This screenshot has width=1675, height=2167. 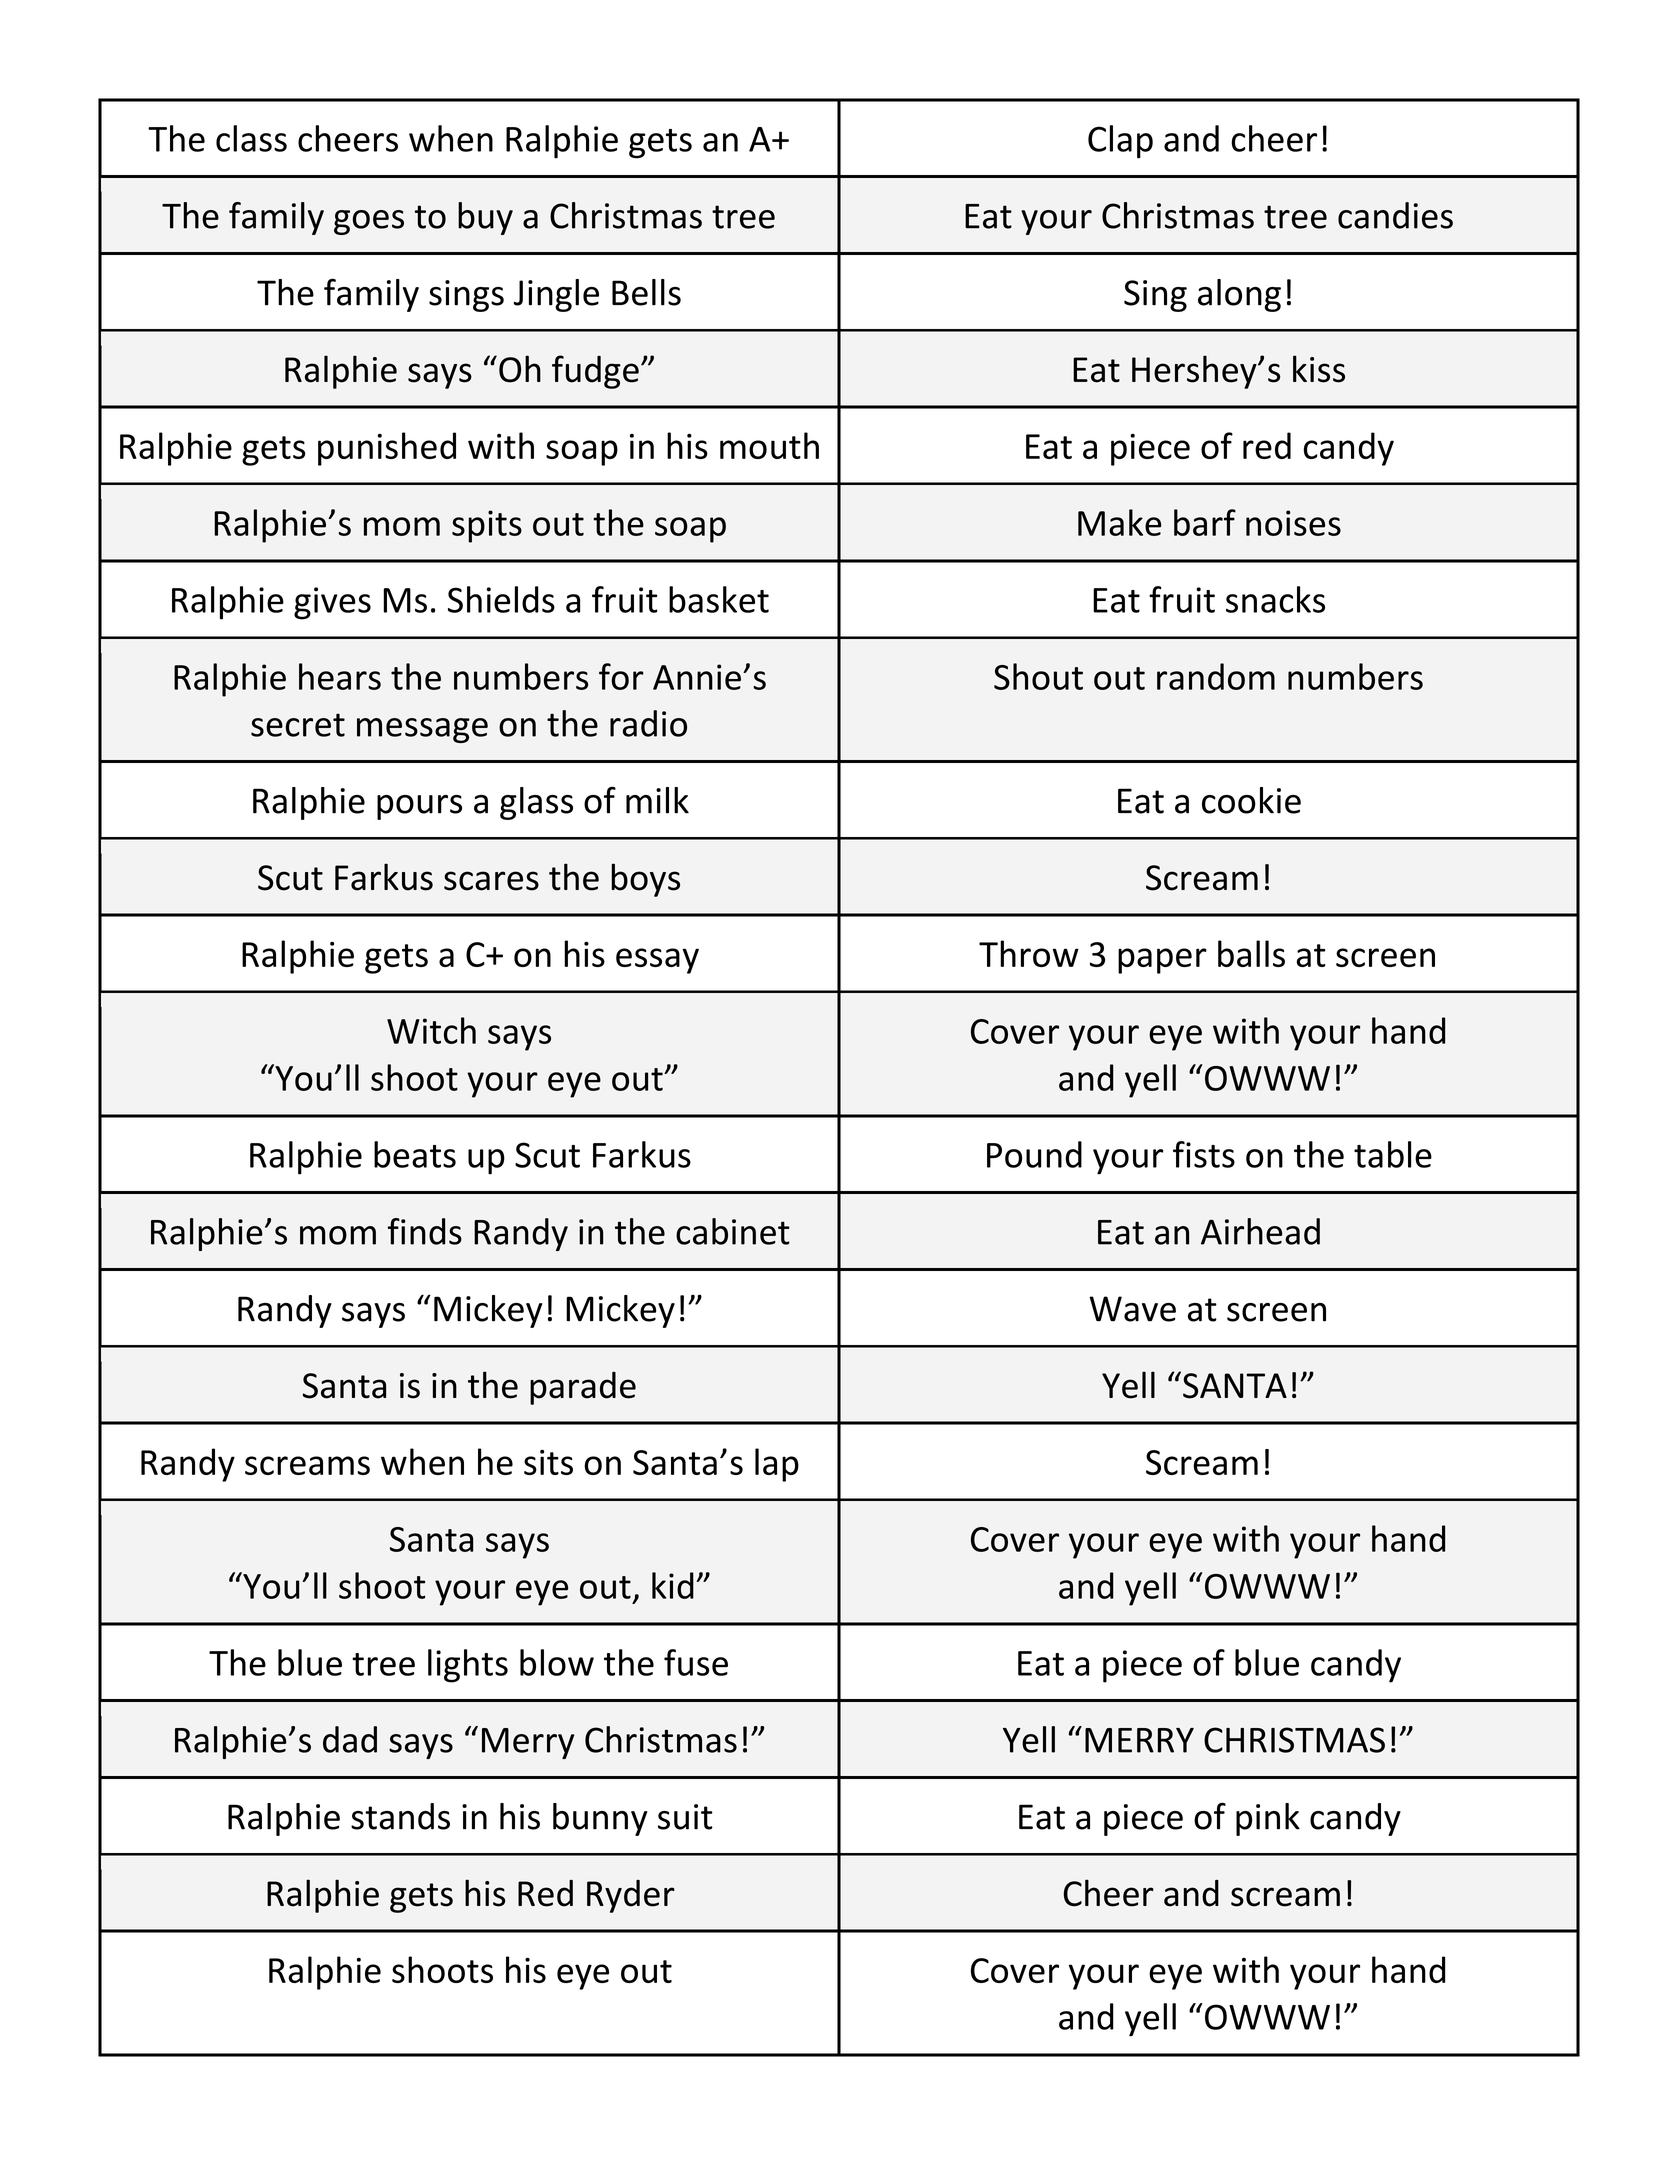 What do you see at coordinates (422, 730) in the screenshot?
I see `message` at bounding box center [422, 730].
